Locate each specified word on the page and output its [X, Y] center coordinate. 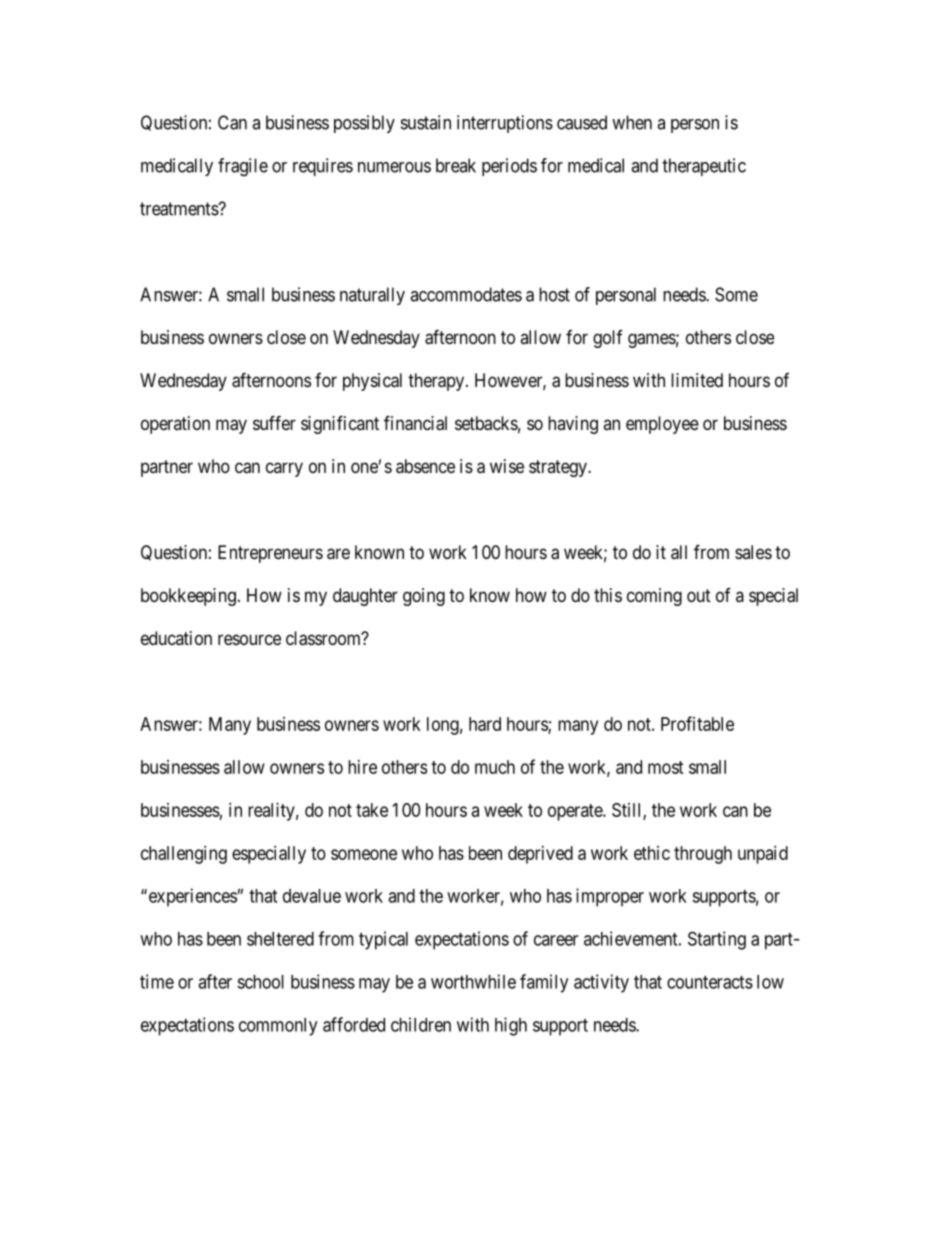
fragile [243, 167]
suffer [274, 422]
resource [249, 639]
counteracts [710, 982]
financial [415, 423]
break [456, 165]
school [260, 982]
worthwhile [473, 981]
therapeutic [704, 167]
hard [485, 724]
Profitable [697, 723]
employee [662, 425]
